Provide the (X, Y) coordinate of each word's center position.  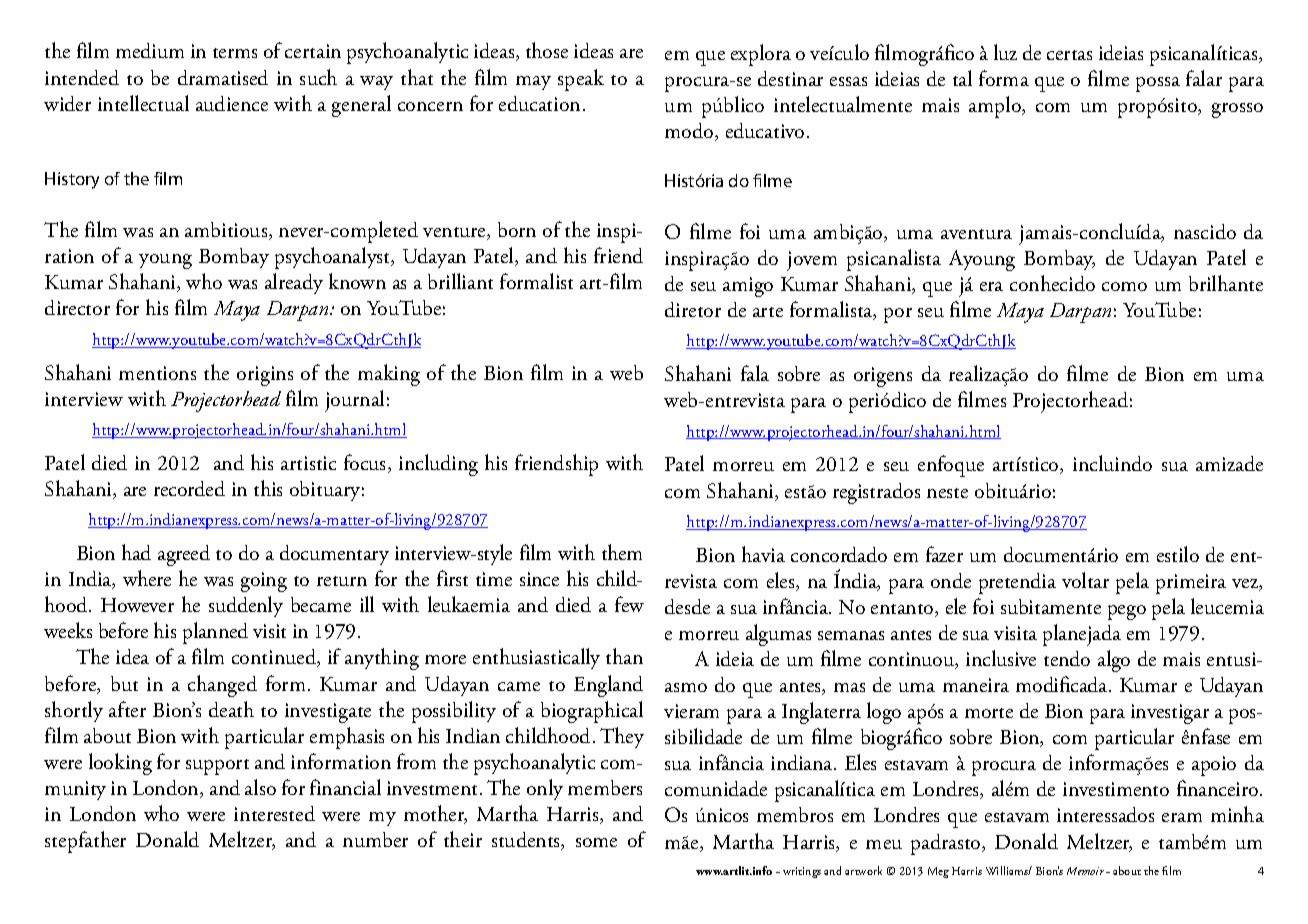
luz (1005, 52)
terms (235, 53)
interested (274, 813)
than (624, 656)
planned (215, 633)
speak (581, 80)
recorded (189, 488)
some (596, 842)
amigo (748, 287)
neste (947, 493)
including (438, 465)
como (1124, 286)
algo (1114, 661)
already (294, 283)
